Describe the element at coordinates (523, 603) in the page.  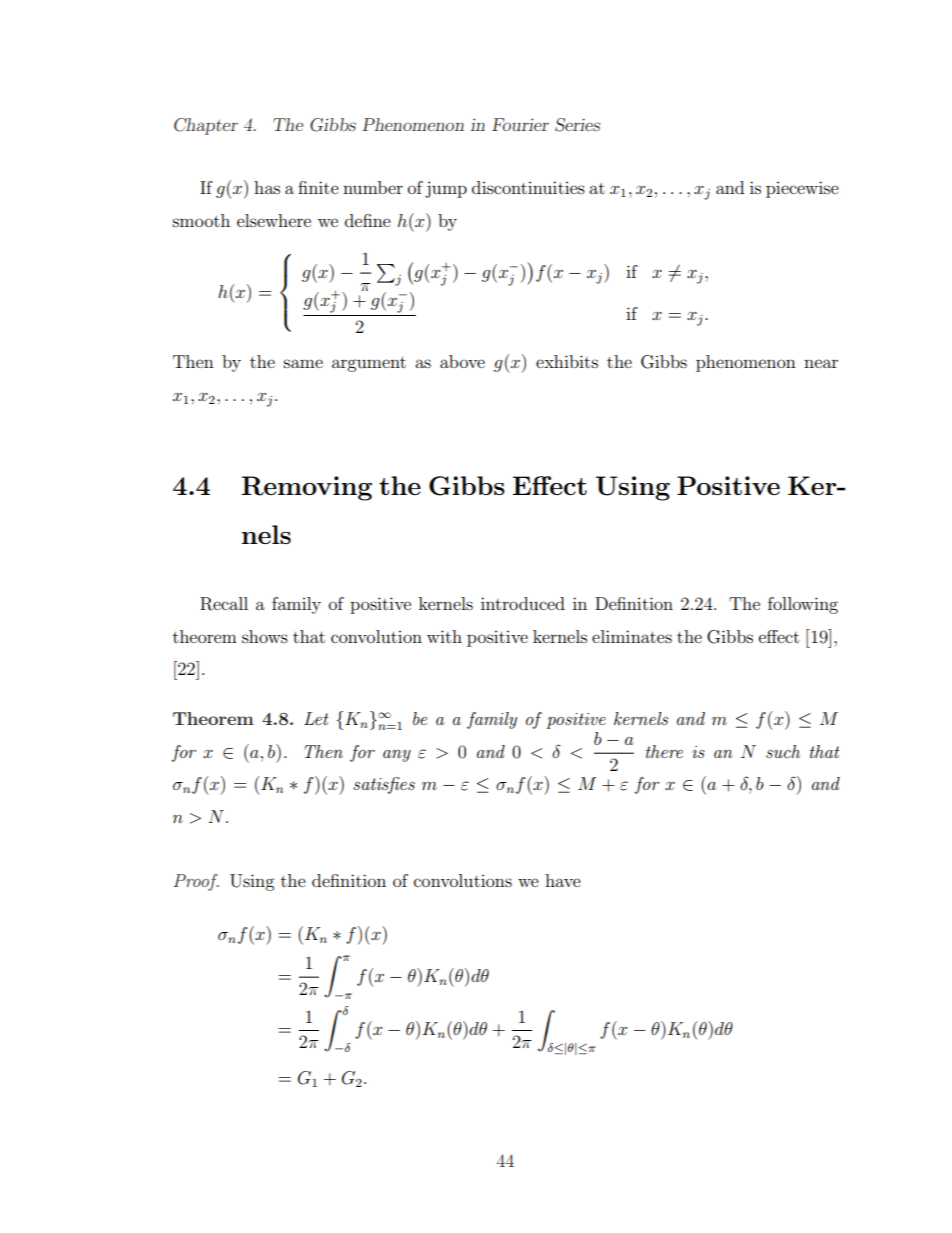
I see `introduced` at that location.
